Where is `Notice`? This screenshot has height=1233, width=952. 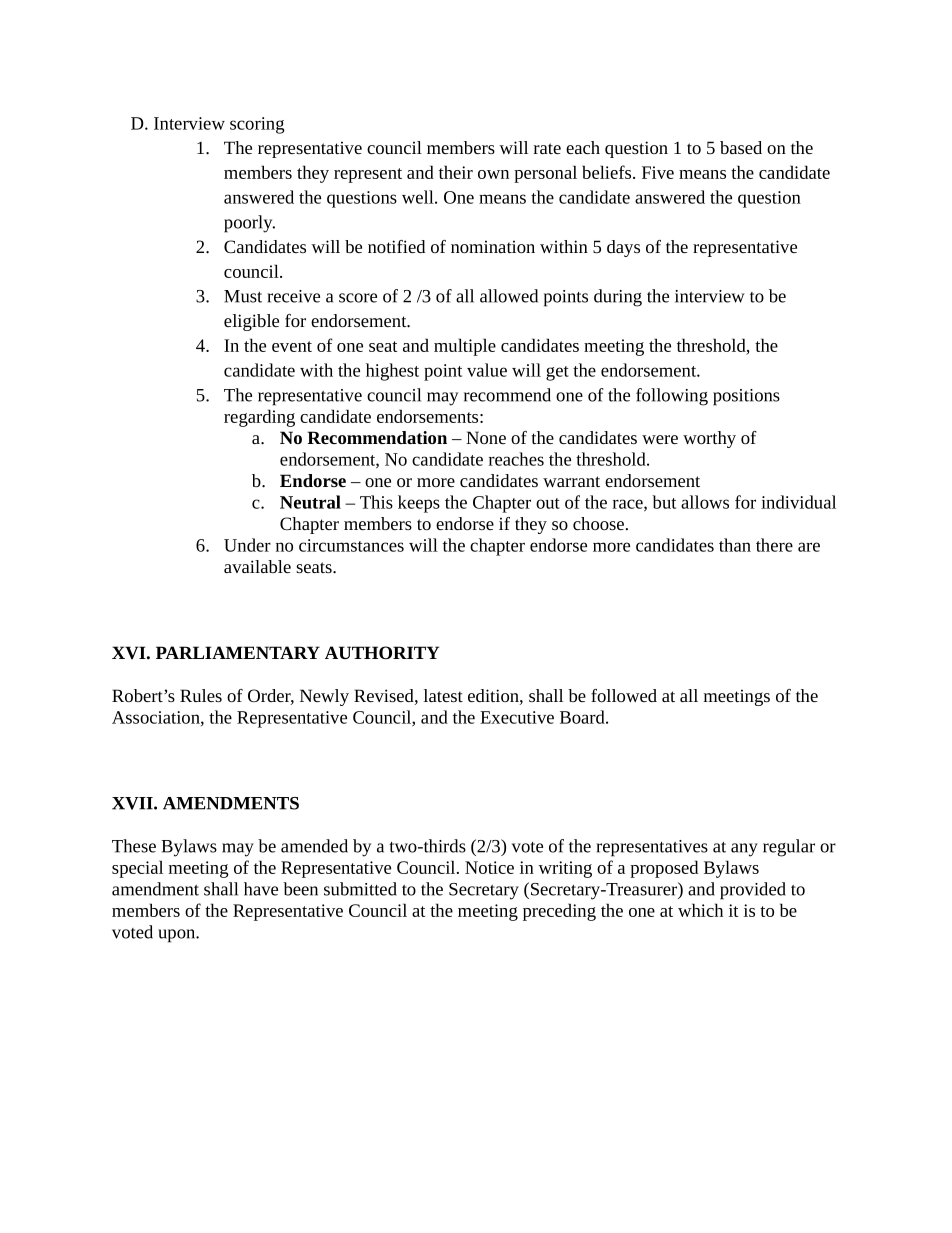
Notice is located at coordinates (489, 867).
